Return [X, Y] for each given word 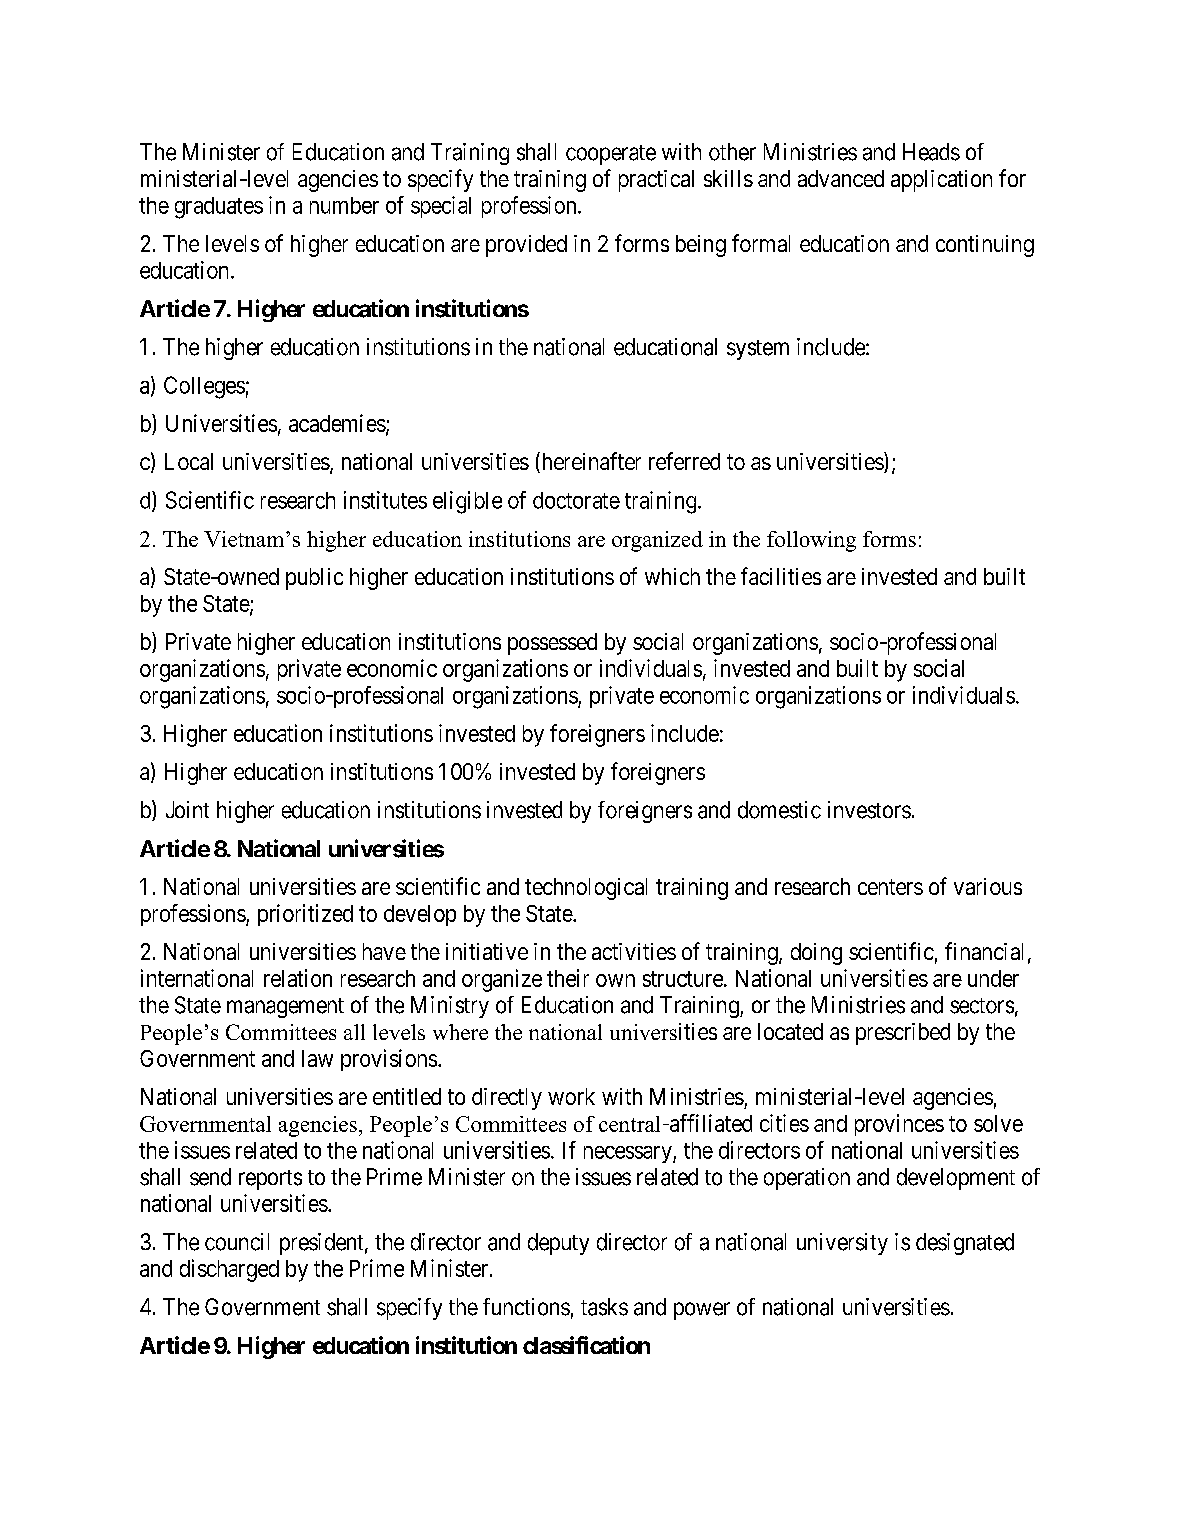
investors [869, 810]
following [811, 541]
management [285, 1008]
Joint [187, 809]
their [568, 978]
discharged [229, 1270]
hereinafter [590, 462]
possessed [552, 644]
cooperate [611, 155]
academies [337, 423]
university [842, 1244]
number [344, 205]
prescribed [903, 1034]
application [941, 181]
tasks [604, 1307]
